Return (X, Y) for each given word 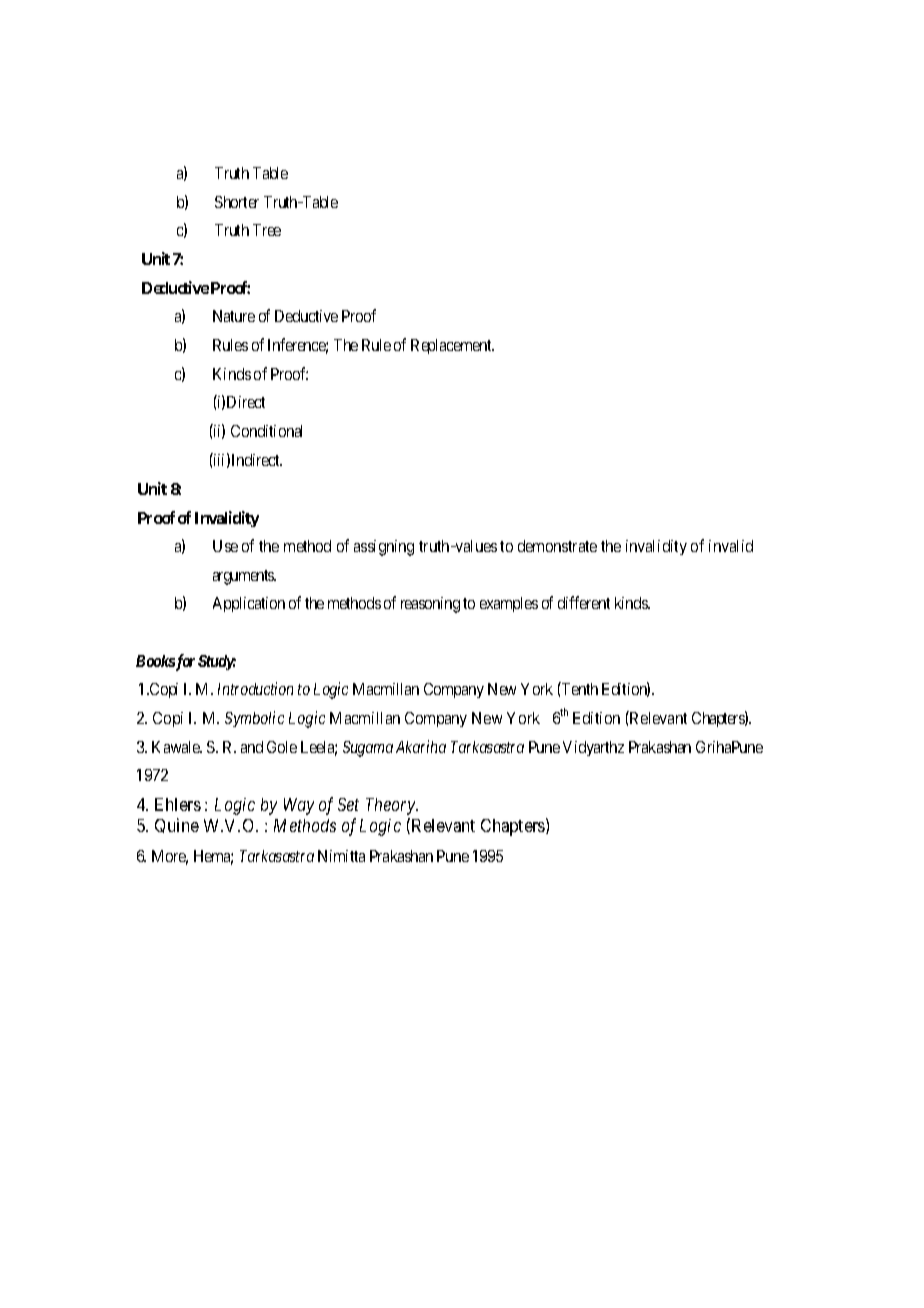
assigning (384, 548)
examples (509, 604)
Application (249, 604)
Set (348, 804)
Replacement (452, 346)
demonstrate (557, 546)
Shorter (237, 202)
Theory (392, 806)
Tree (267, 230)
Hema (213, 857)
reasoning (430, 605)
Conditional (266, 431)
